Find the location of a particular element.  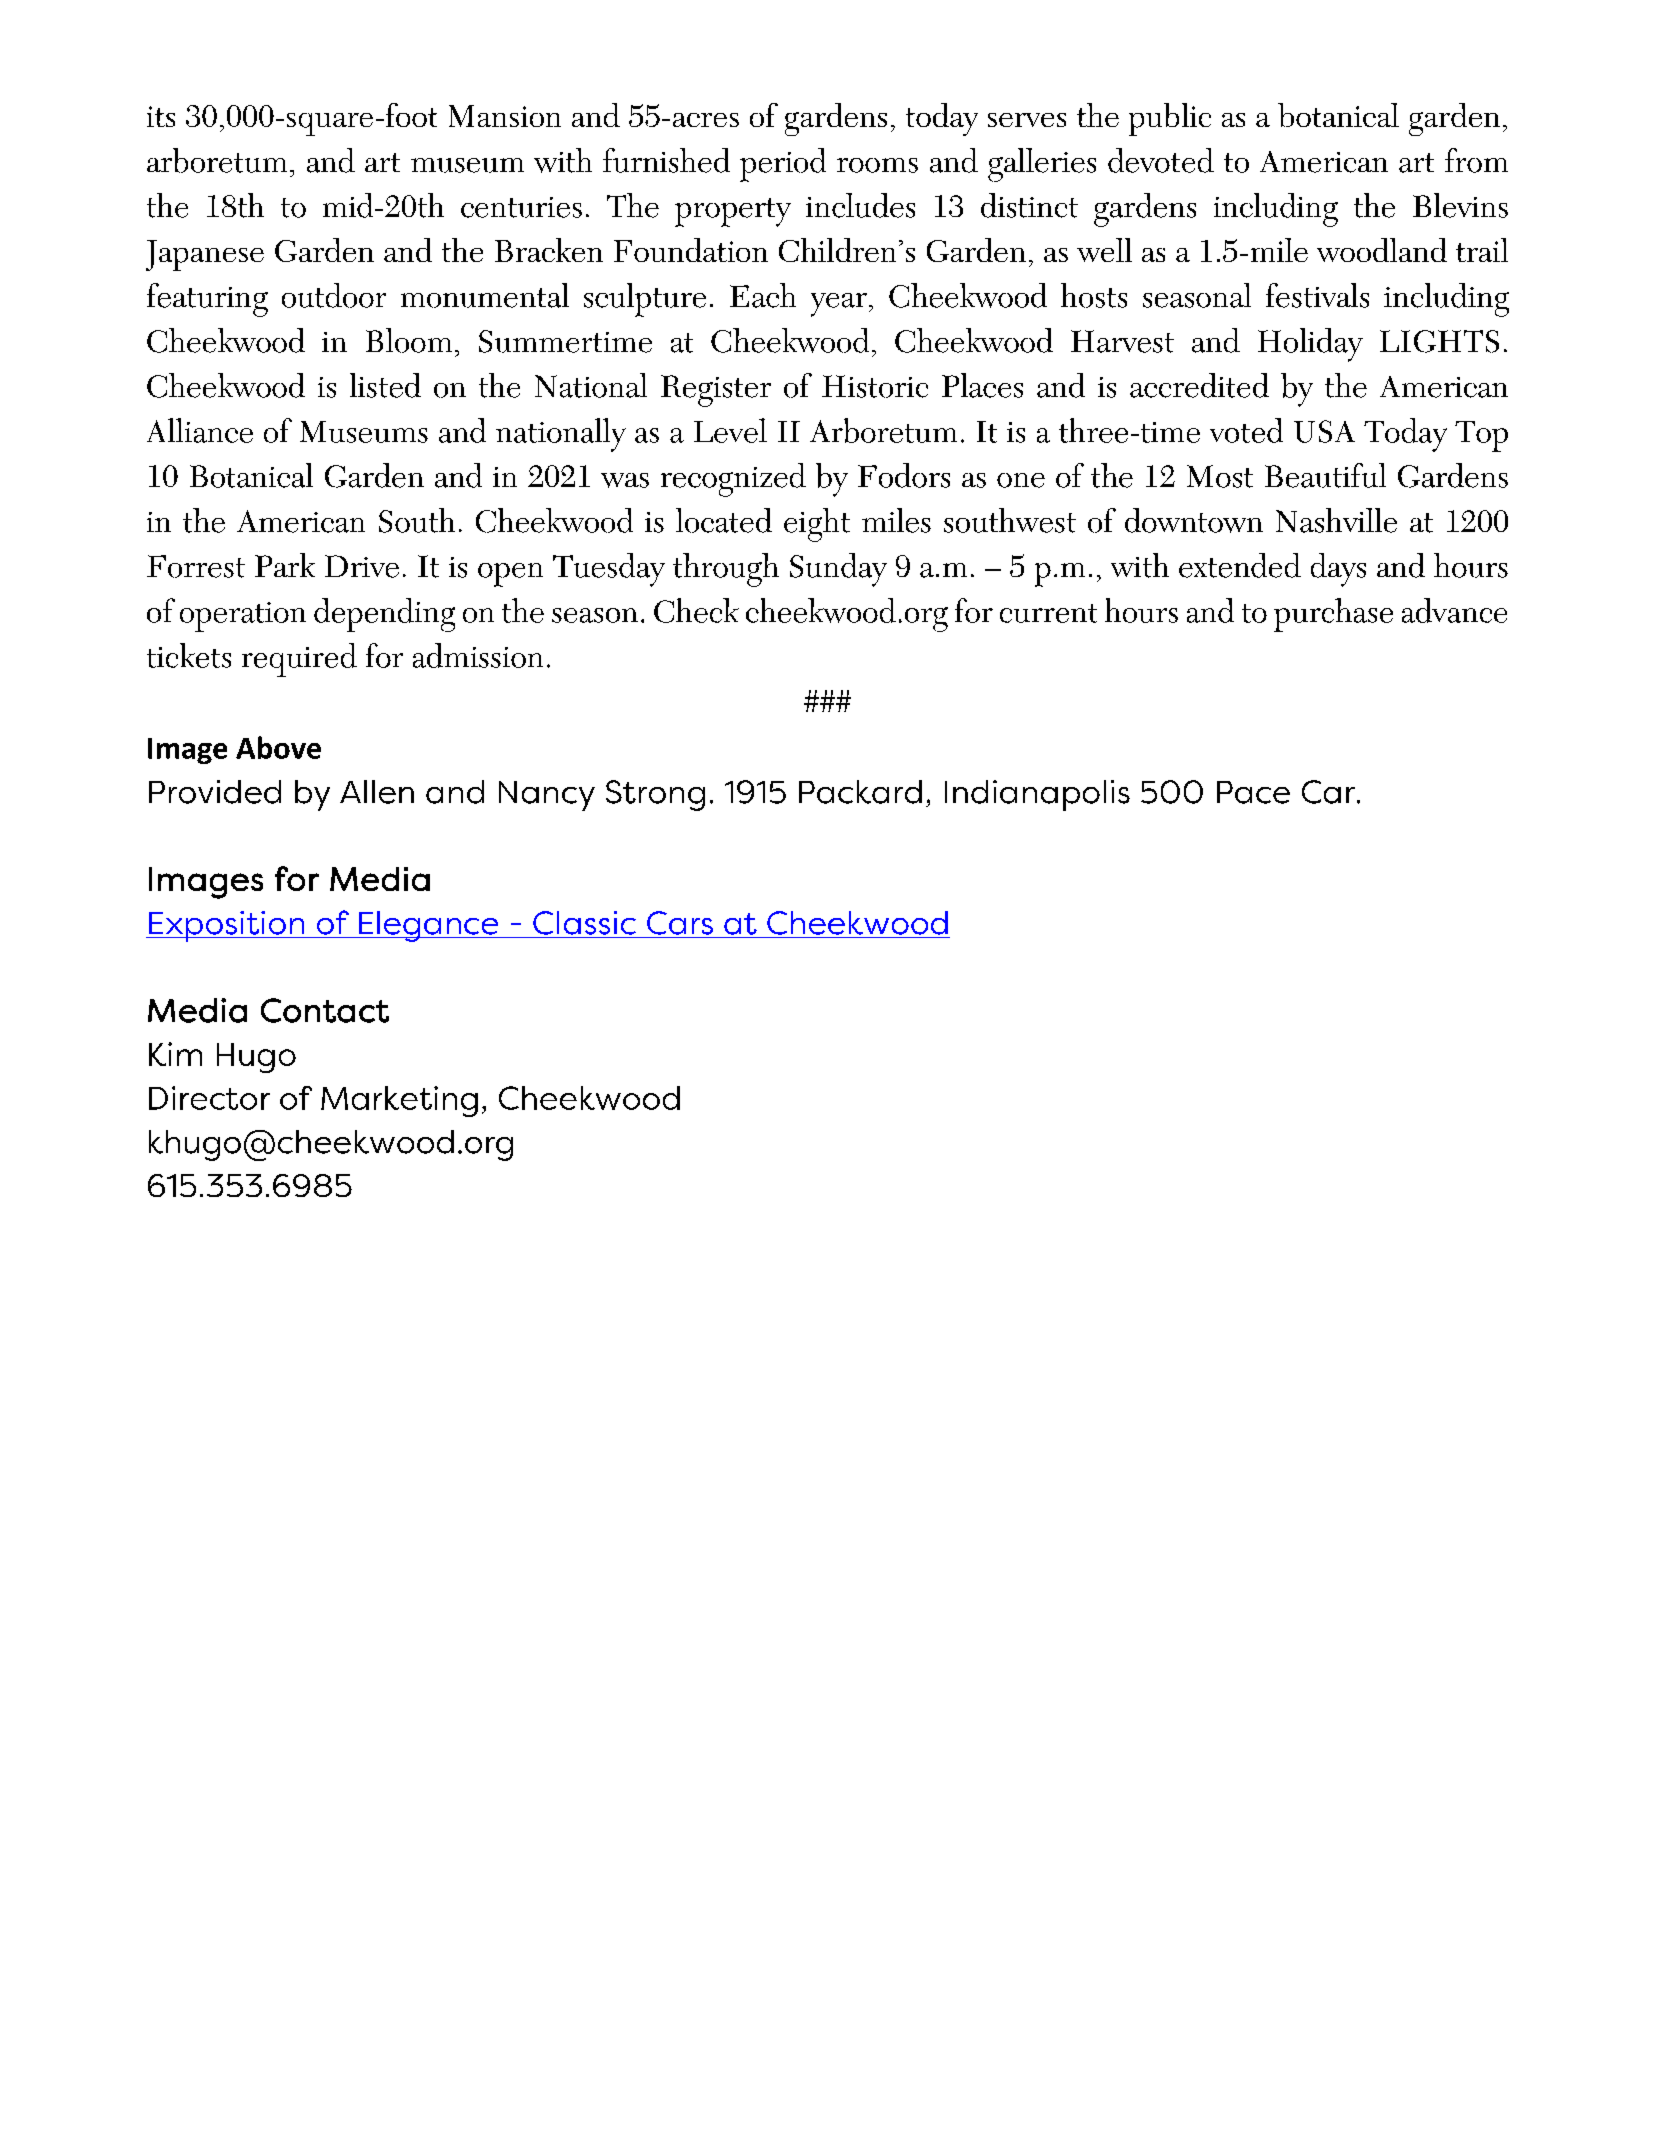

from is located at coordinates (1476, 160).
